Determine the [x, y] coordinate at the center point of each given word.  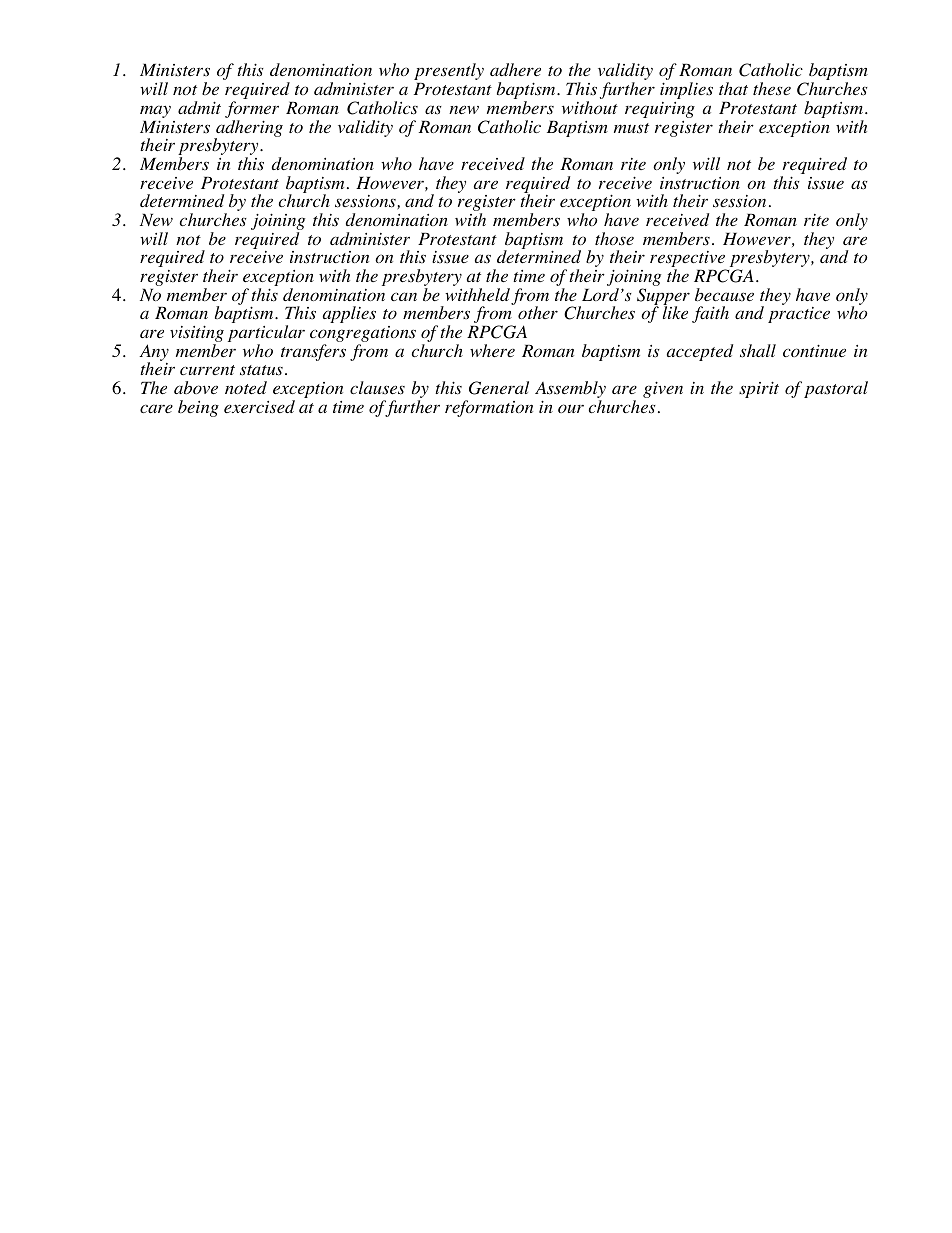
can [404, 296]
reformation [489, 408]
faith [710, 314]
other [538, 312]
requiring [660, 110]
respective [688, 260]
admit [199, 107]
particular [266, 335]
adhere [515, 69]
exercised [259, 407]
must [631, 128]
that [733, 88]
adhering [248, 129]
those [614, 239]
